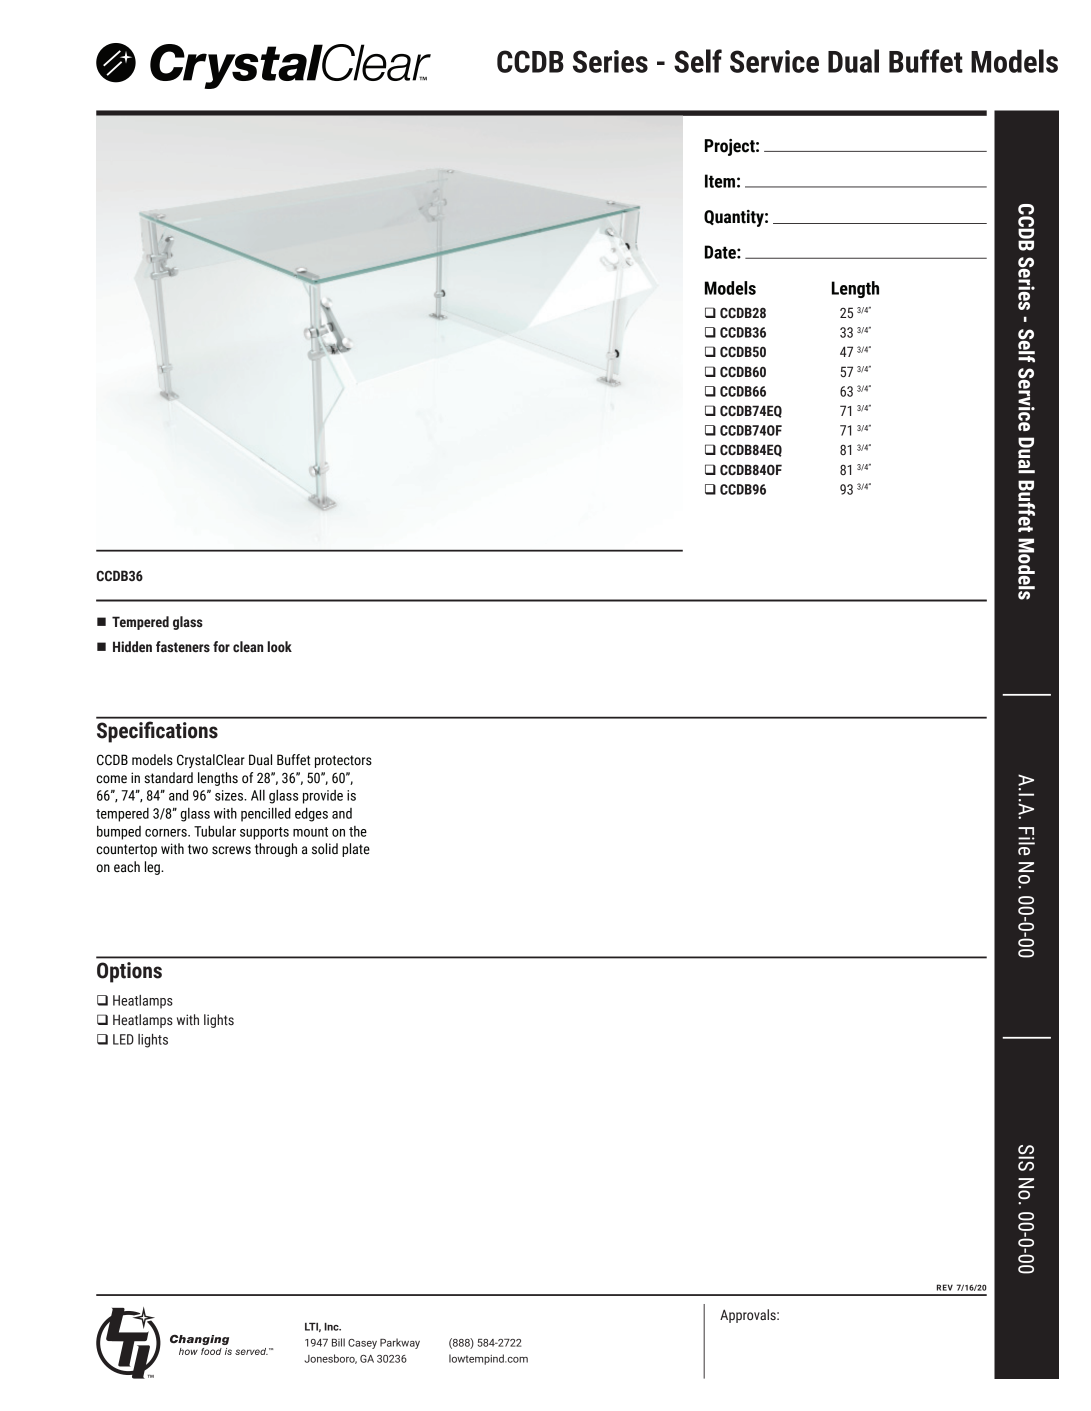 The image size is (1091, 1411). I want to click on Options, so click(129, 972).
